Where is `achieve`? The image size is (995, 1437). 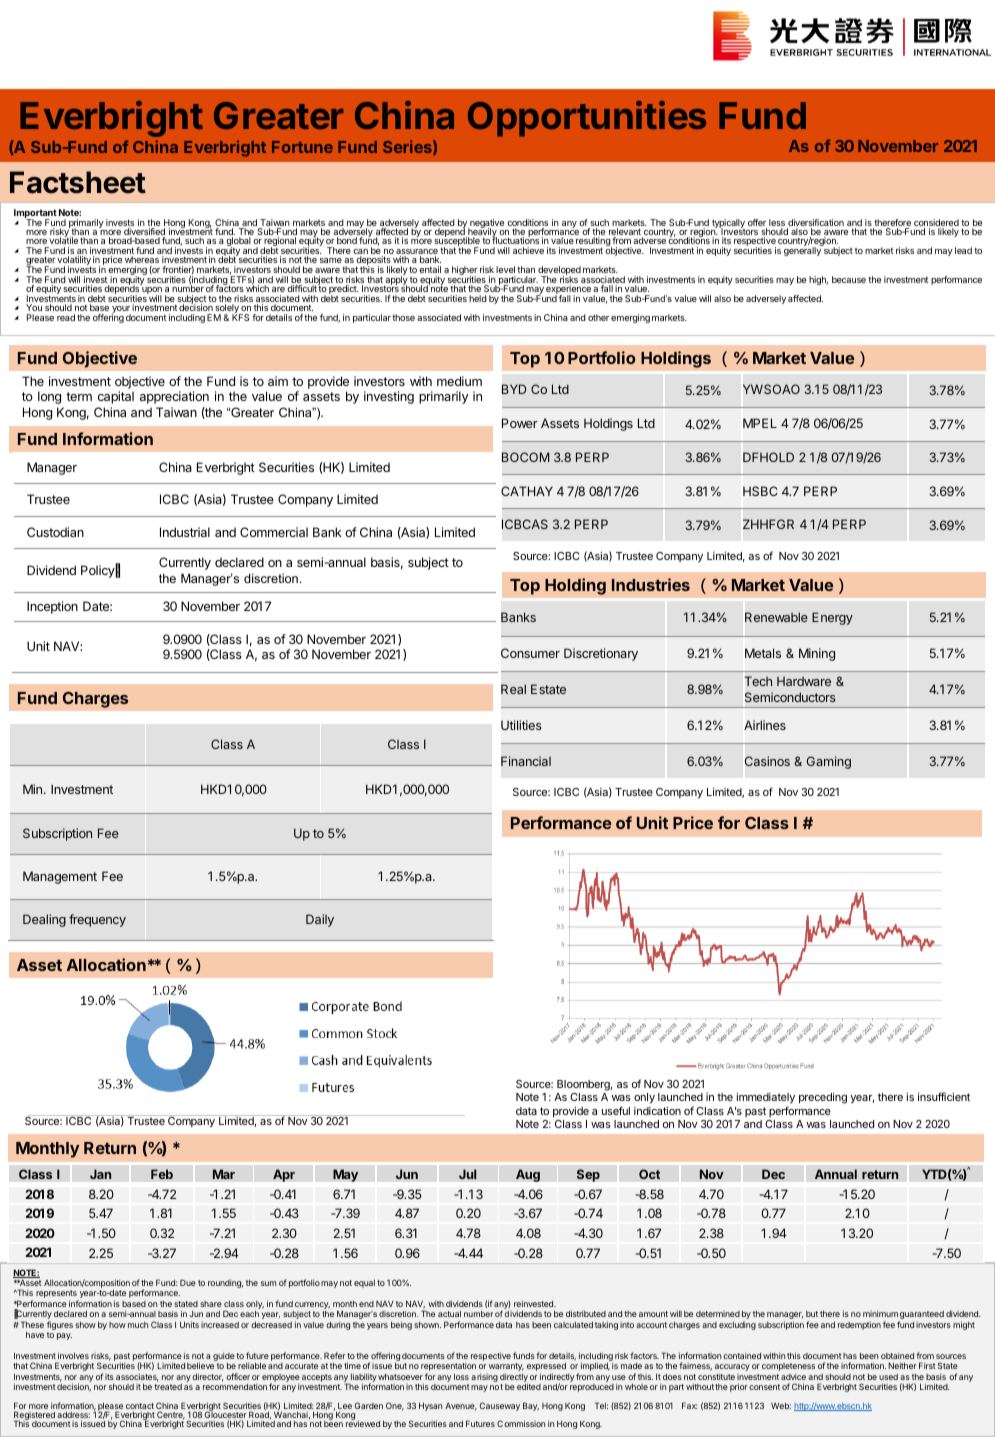 achieve is located at coordinates (528, 250).
